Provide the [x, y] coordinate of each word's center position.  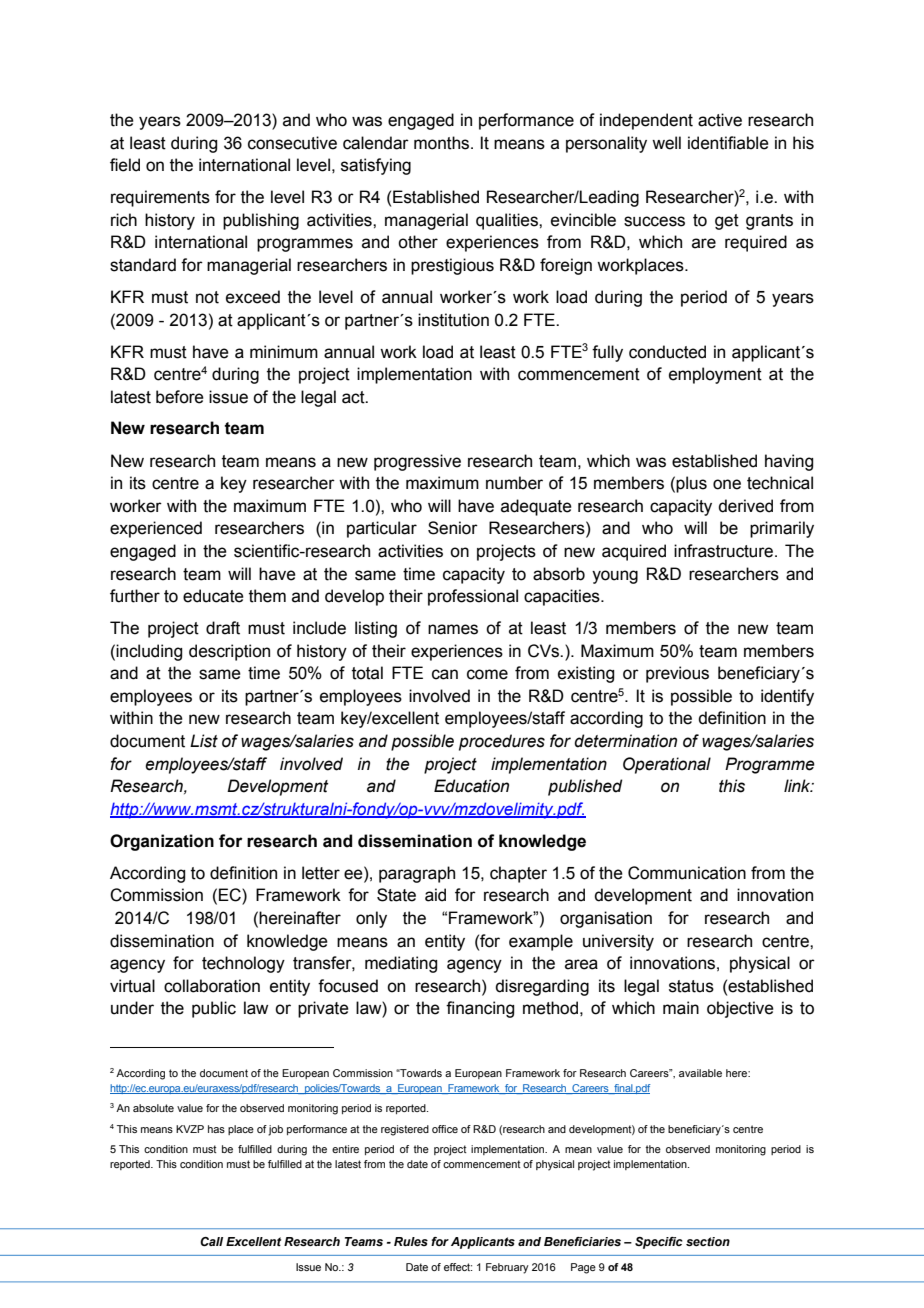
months [443, 143]
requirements [160, 198]
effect [458, 1267]
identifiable [728, 143]
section [708, 1241]
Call [211, 1241]
